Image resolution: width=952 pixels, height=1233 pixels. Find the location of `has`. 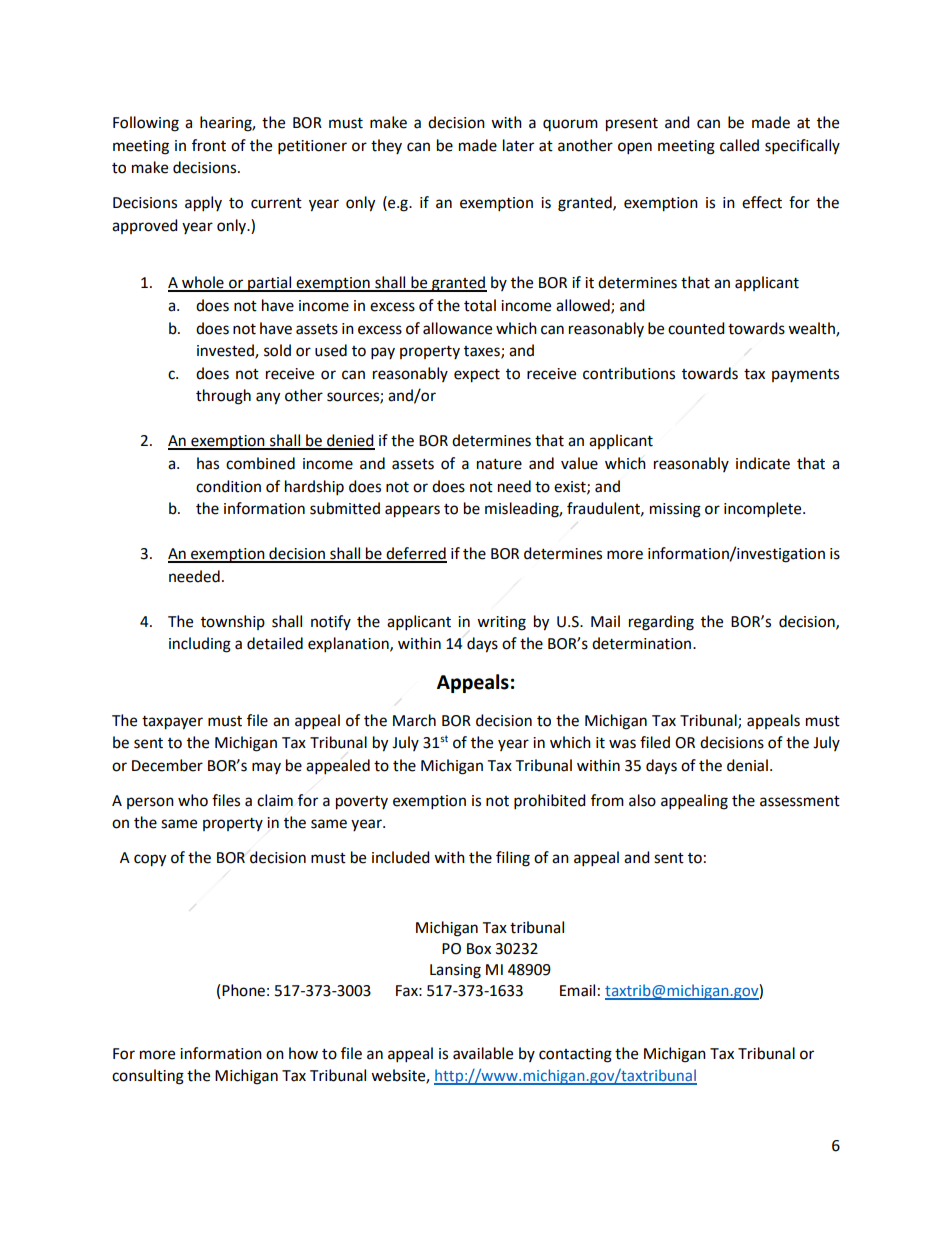

has is located at coordinates (208, 463).
